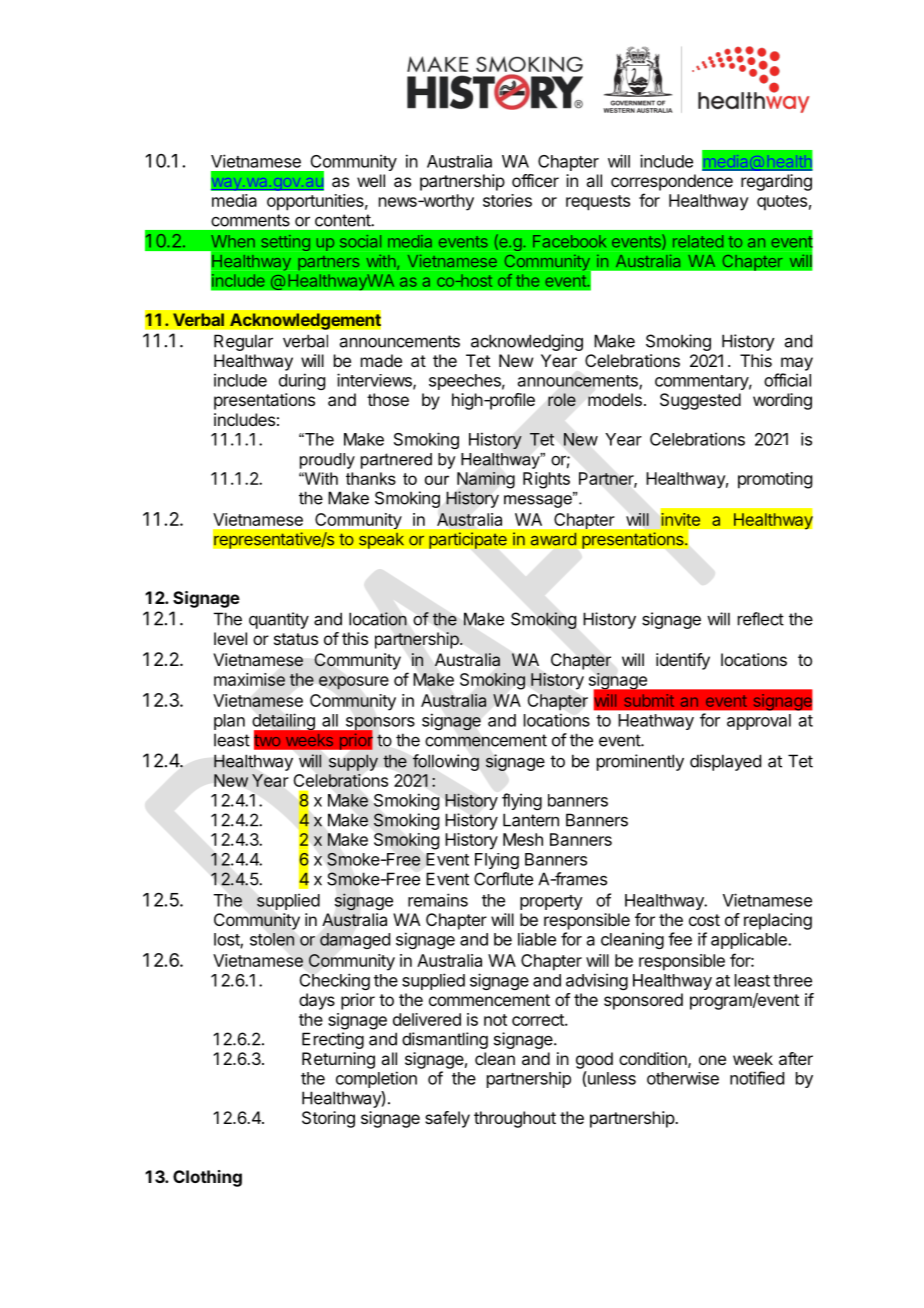  I want to click on reflect, so click(761, 619).
